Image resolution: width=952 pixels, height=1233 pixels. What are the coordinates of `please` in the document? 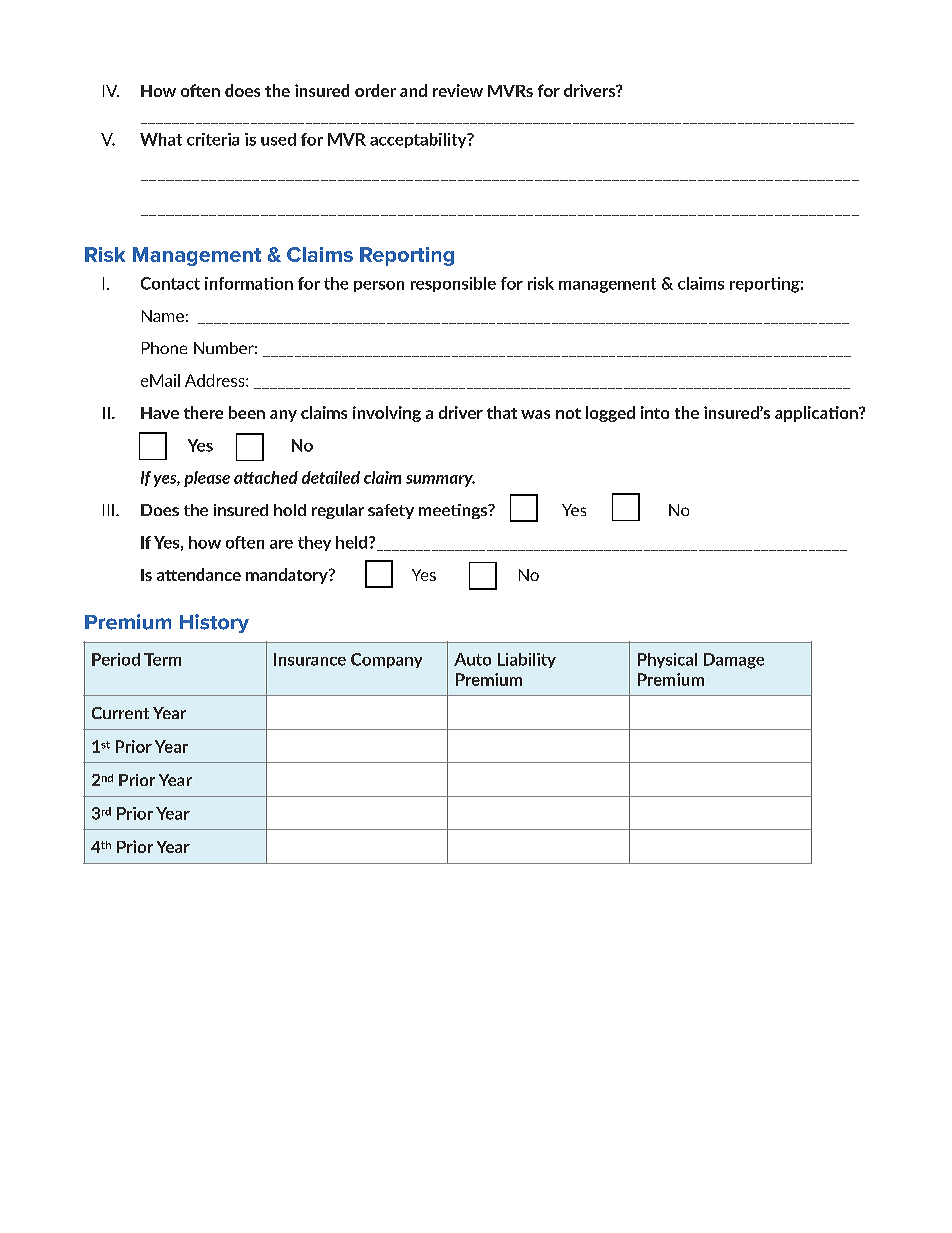 It's located at (207, 479).
